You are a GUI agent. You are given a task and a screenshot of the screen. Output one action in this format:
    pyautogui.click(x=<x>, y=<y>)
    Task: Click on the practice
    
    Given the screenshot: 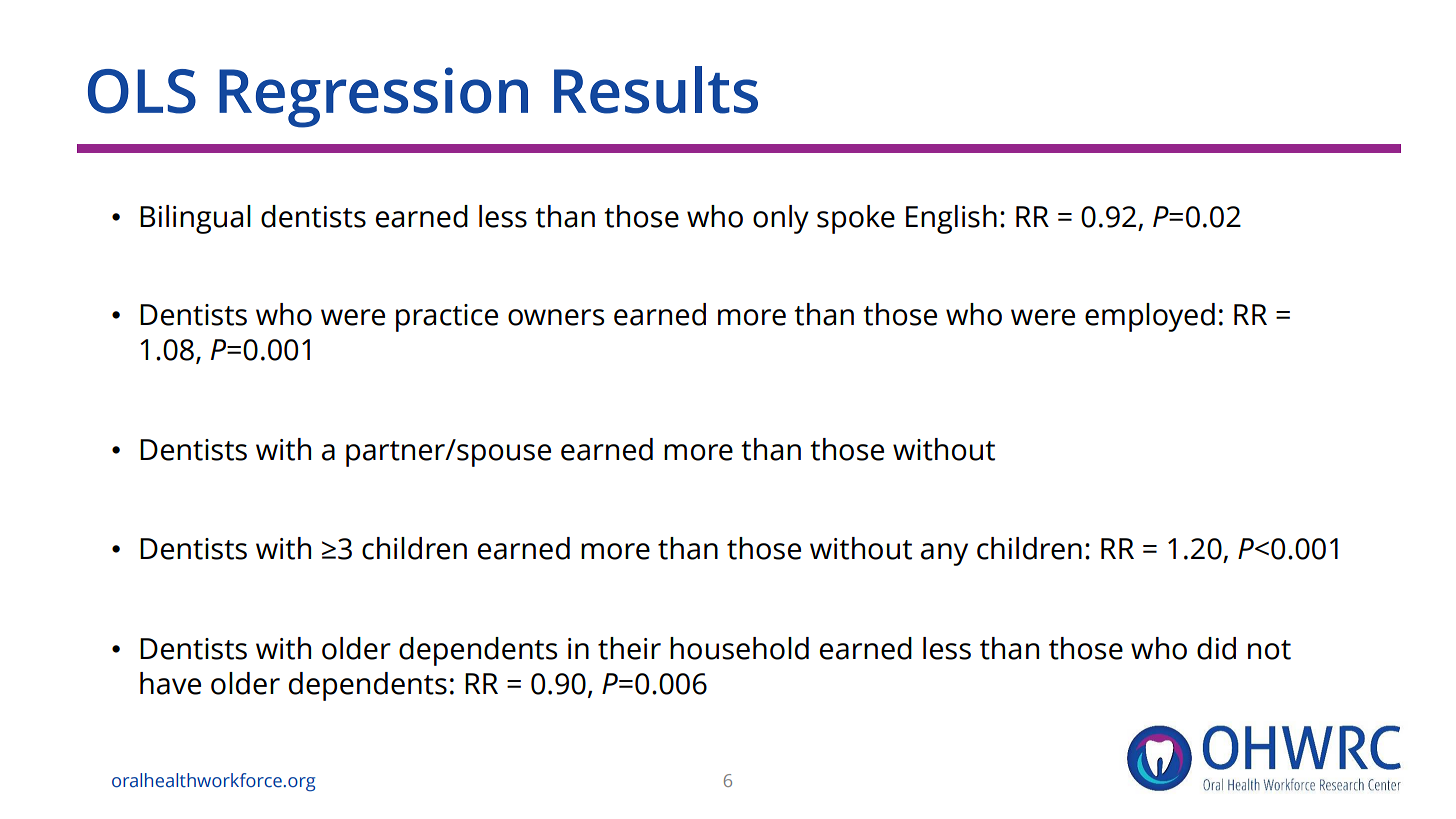 What is the action you would take?
    pyautogui.click(x=447, y=318)
